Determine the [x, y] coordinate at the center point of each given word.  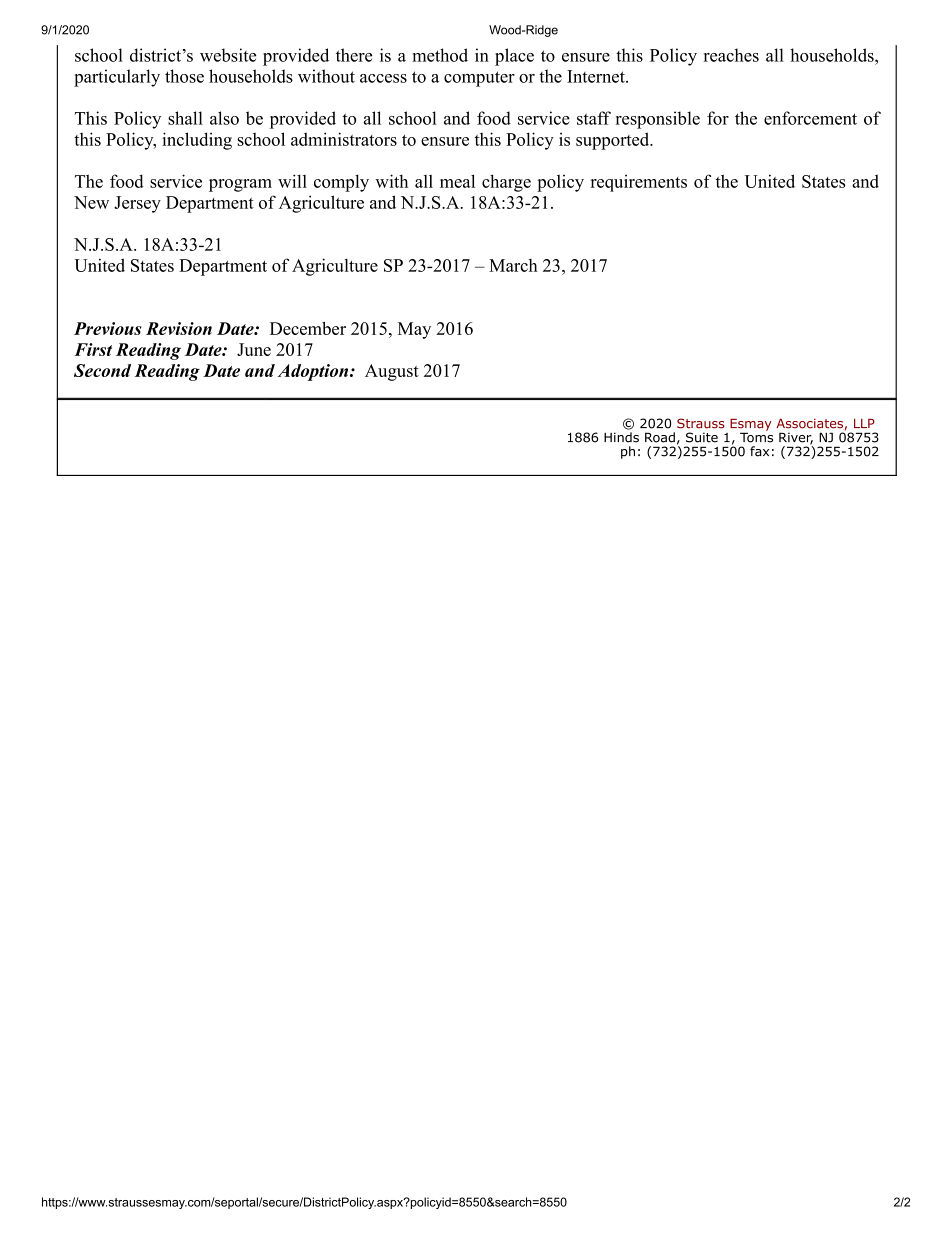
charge [506, 183]
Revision [179, 328]
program [240, 185]
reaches [731, 55]
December [308, 328]
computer [479, 79]
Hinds [621, 437]
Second [102, 370]
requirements [639, 183]
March [513, 265]
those [184, 76]
